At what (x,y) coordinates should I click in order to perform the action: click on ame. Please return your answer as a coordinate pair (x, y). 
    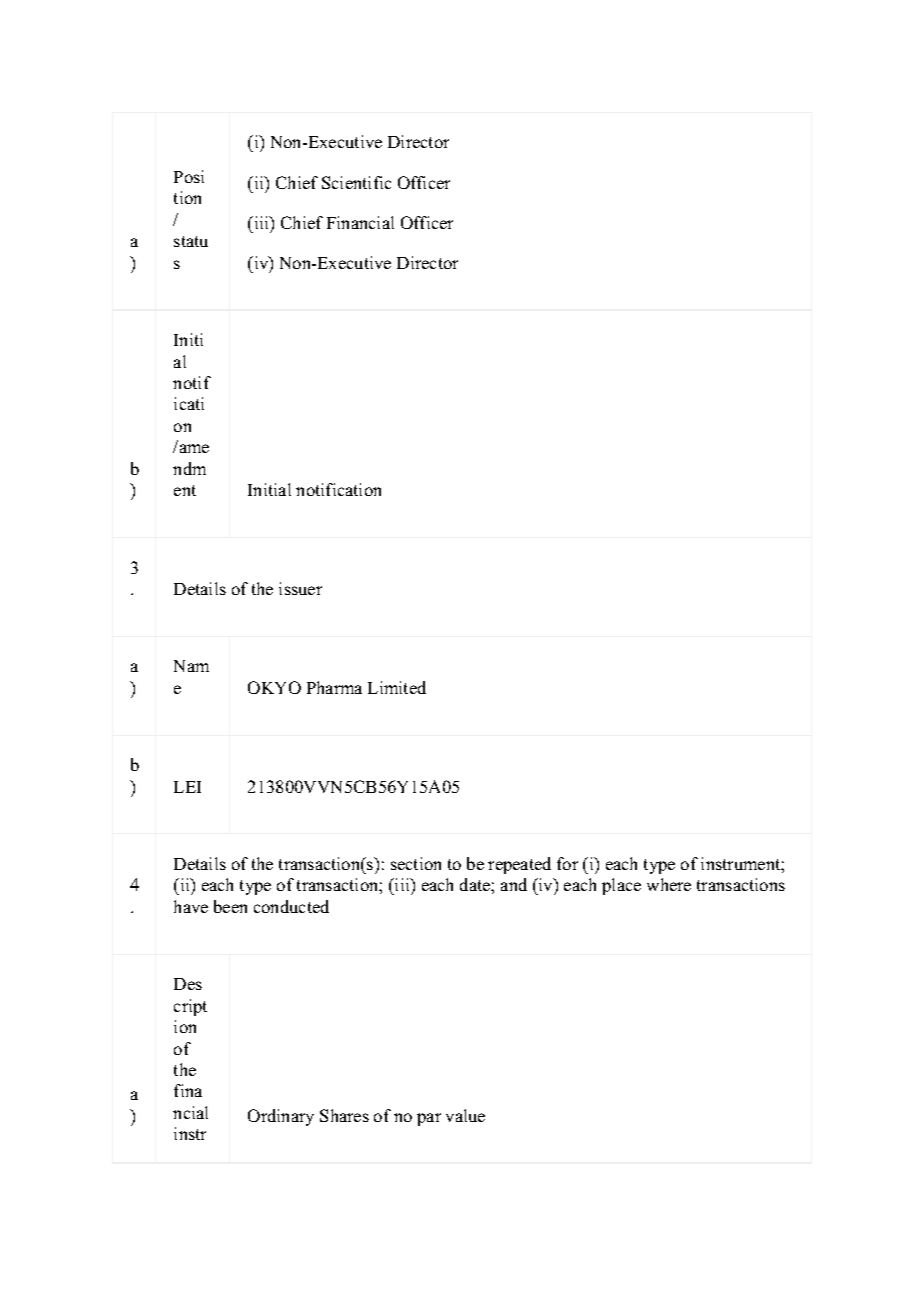
    Looking at the image, I should click on (194, 448).
